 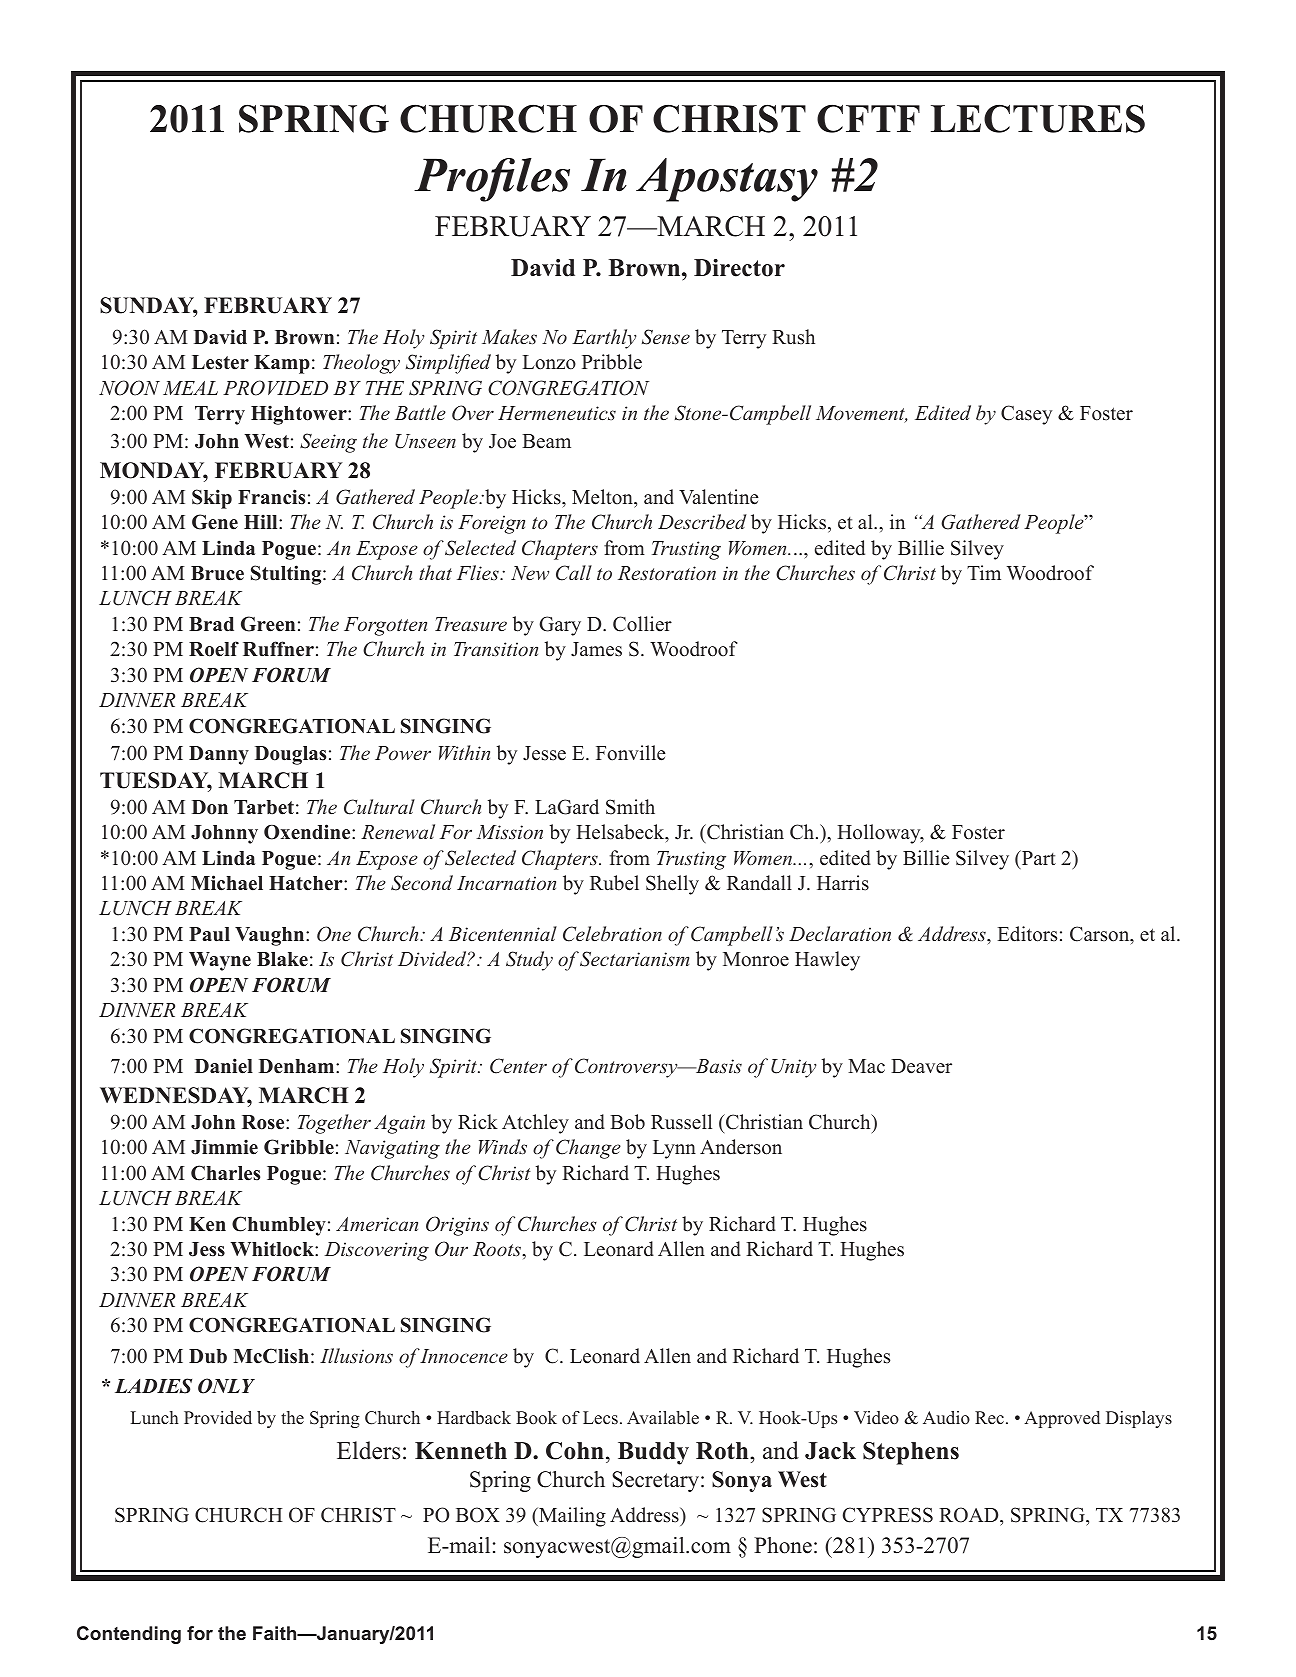 I want to click on Collier, so click(x=642, y=624).
